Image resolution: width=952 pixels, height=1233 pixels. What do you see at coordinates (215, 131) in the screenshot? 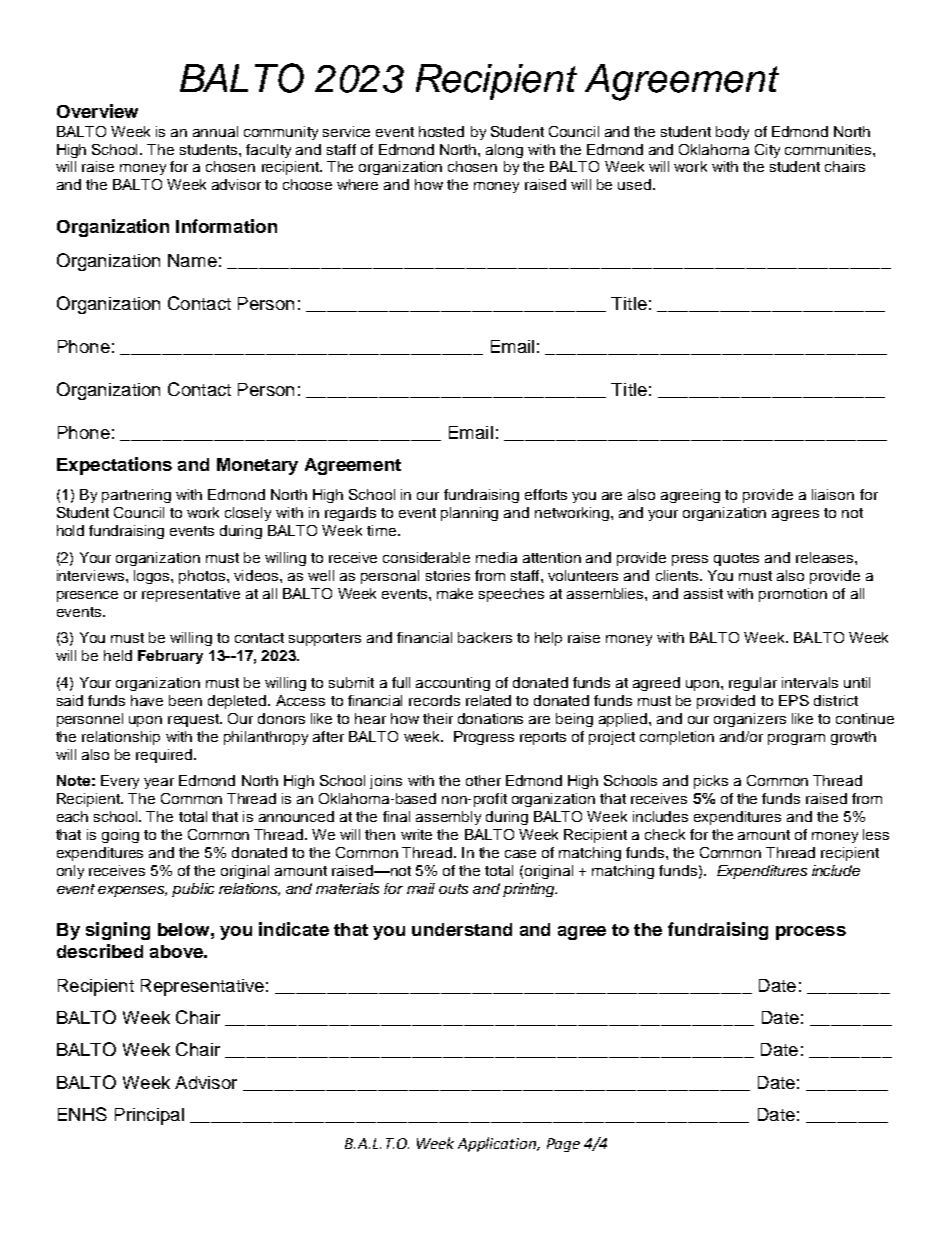
I see `annual` at bounding box center [215, 131].
